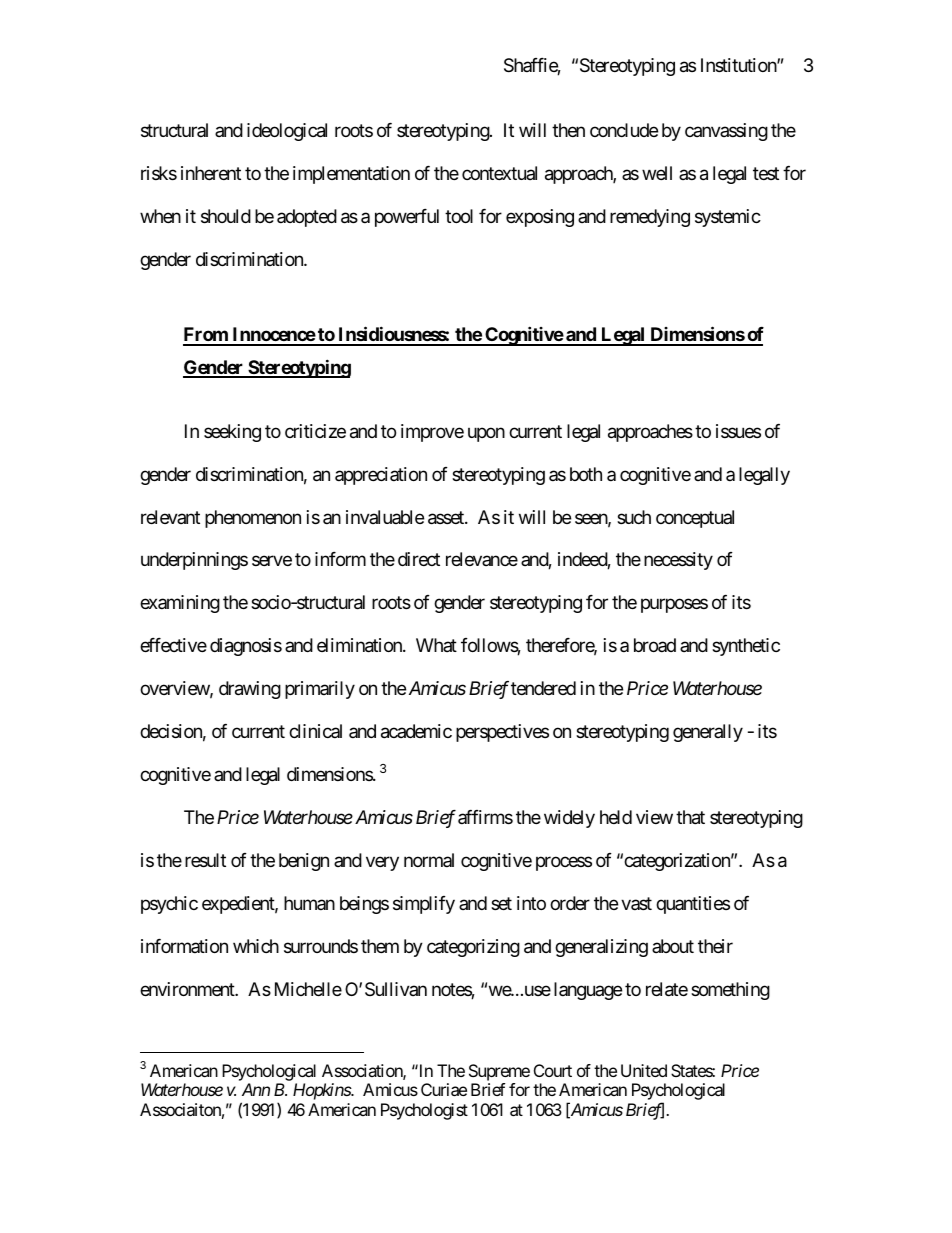 The width and height of the screenshot is (952, 1233). Describe the element at coordinates (690, 817) in the screenshot. I see `that` at that location.
